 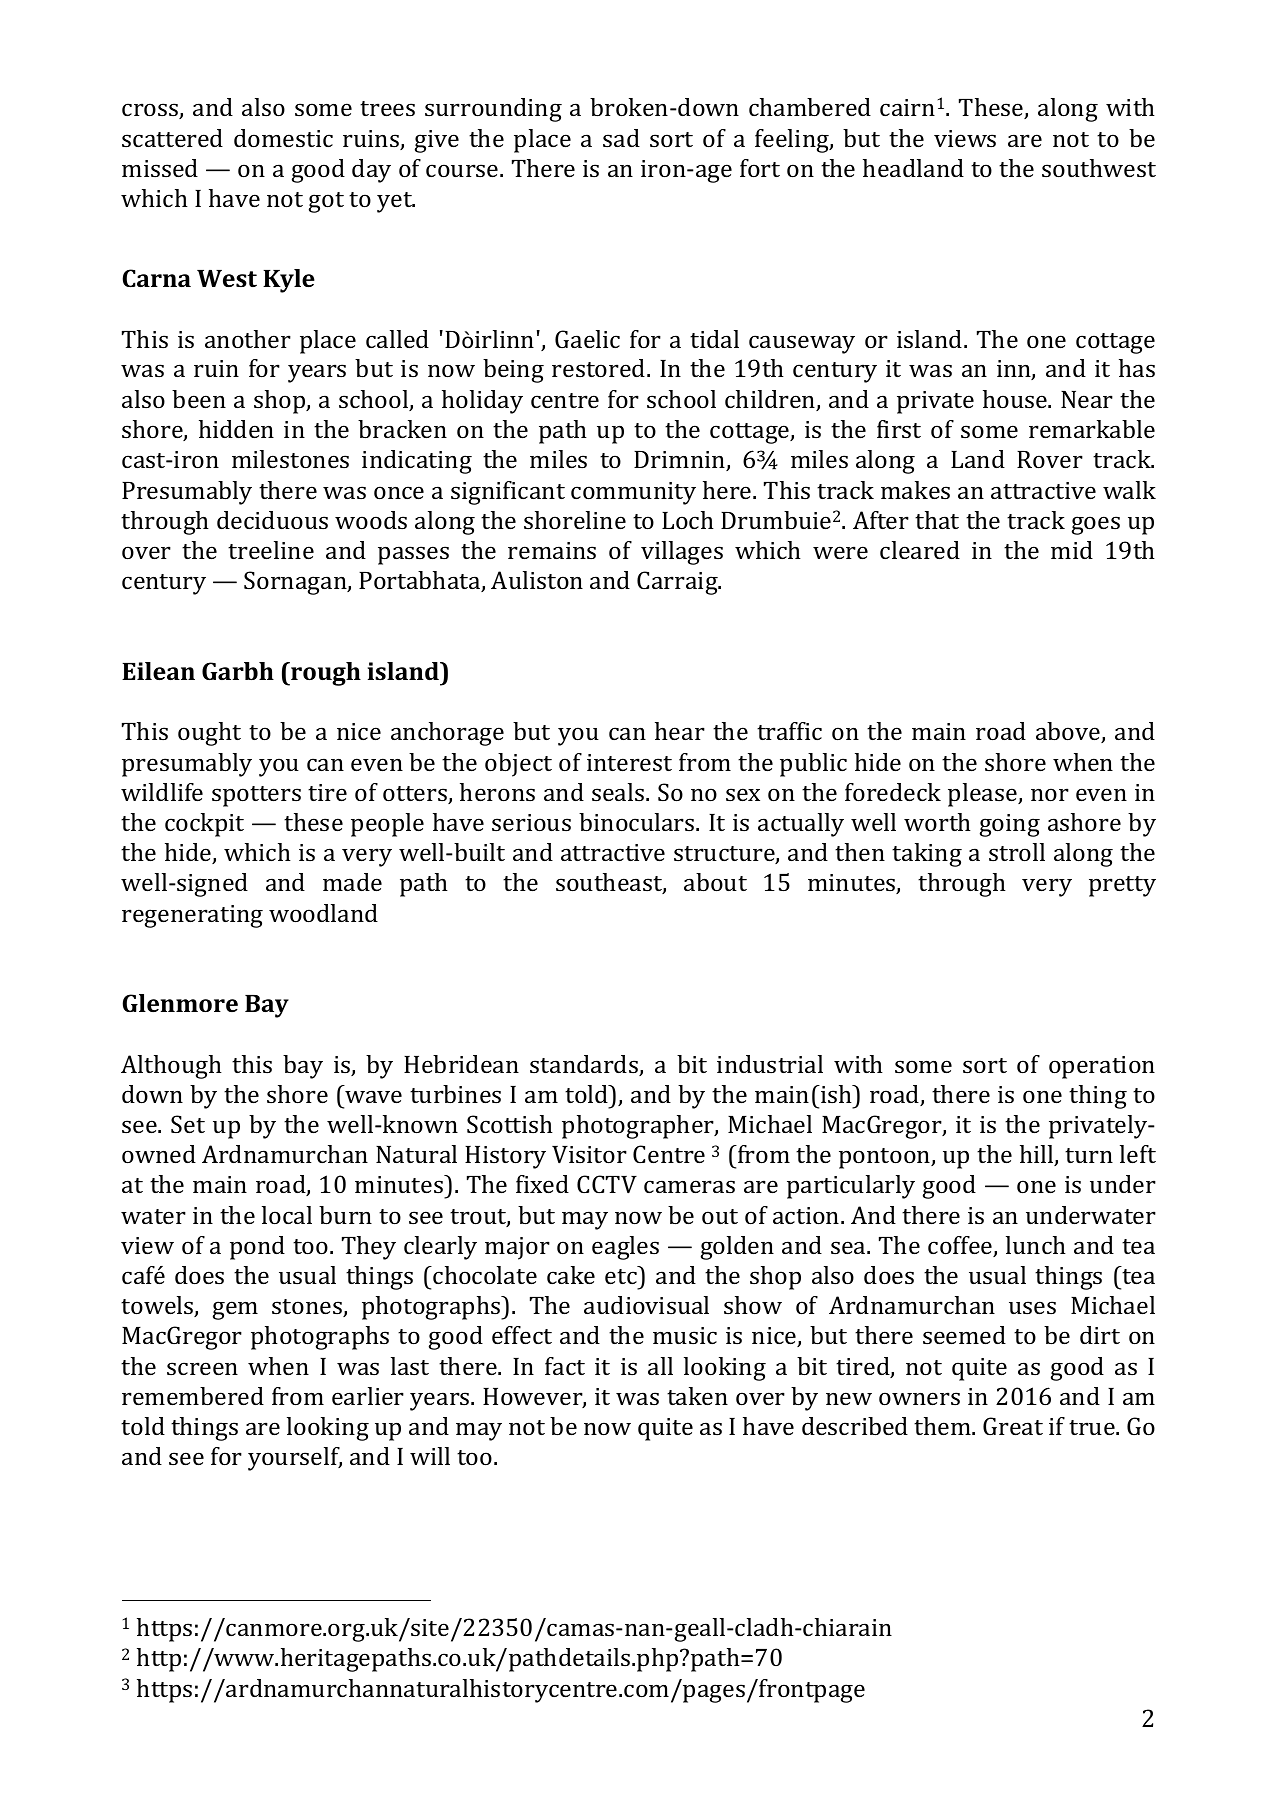 I want to click on chambered, so click(x=810, y=107).
